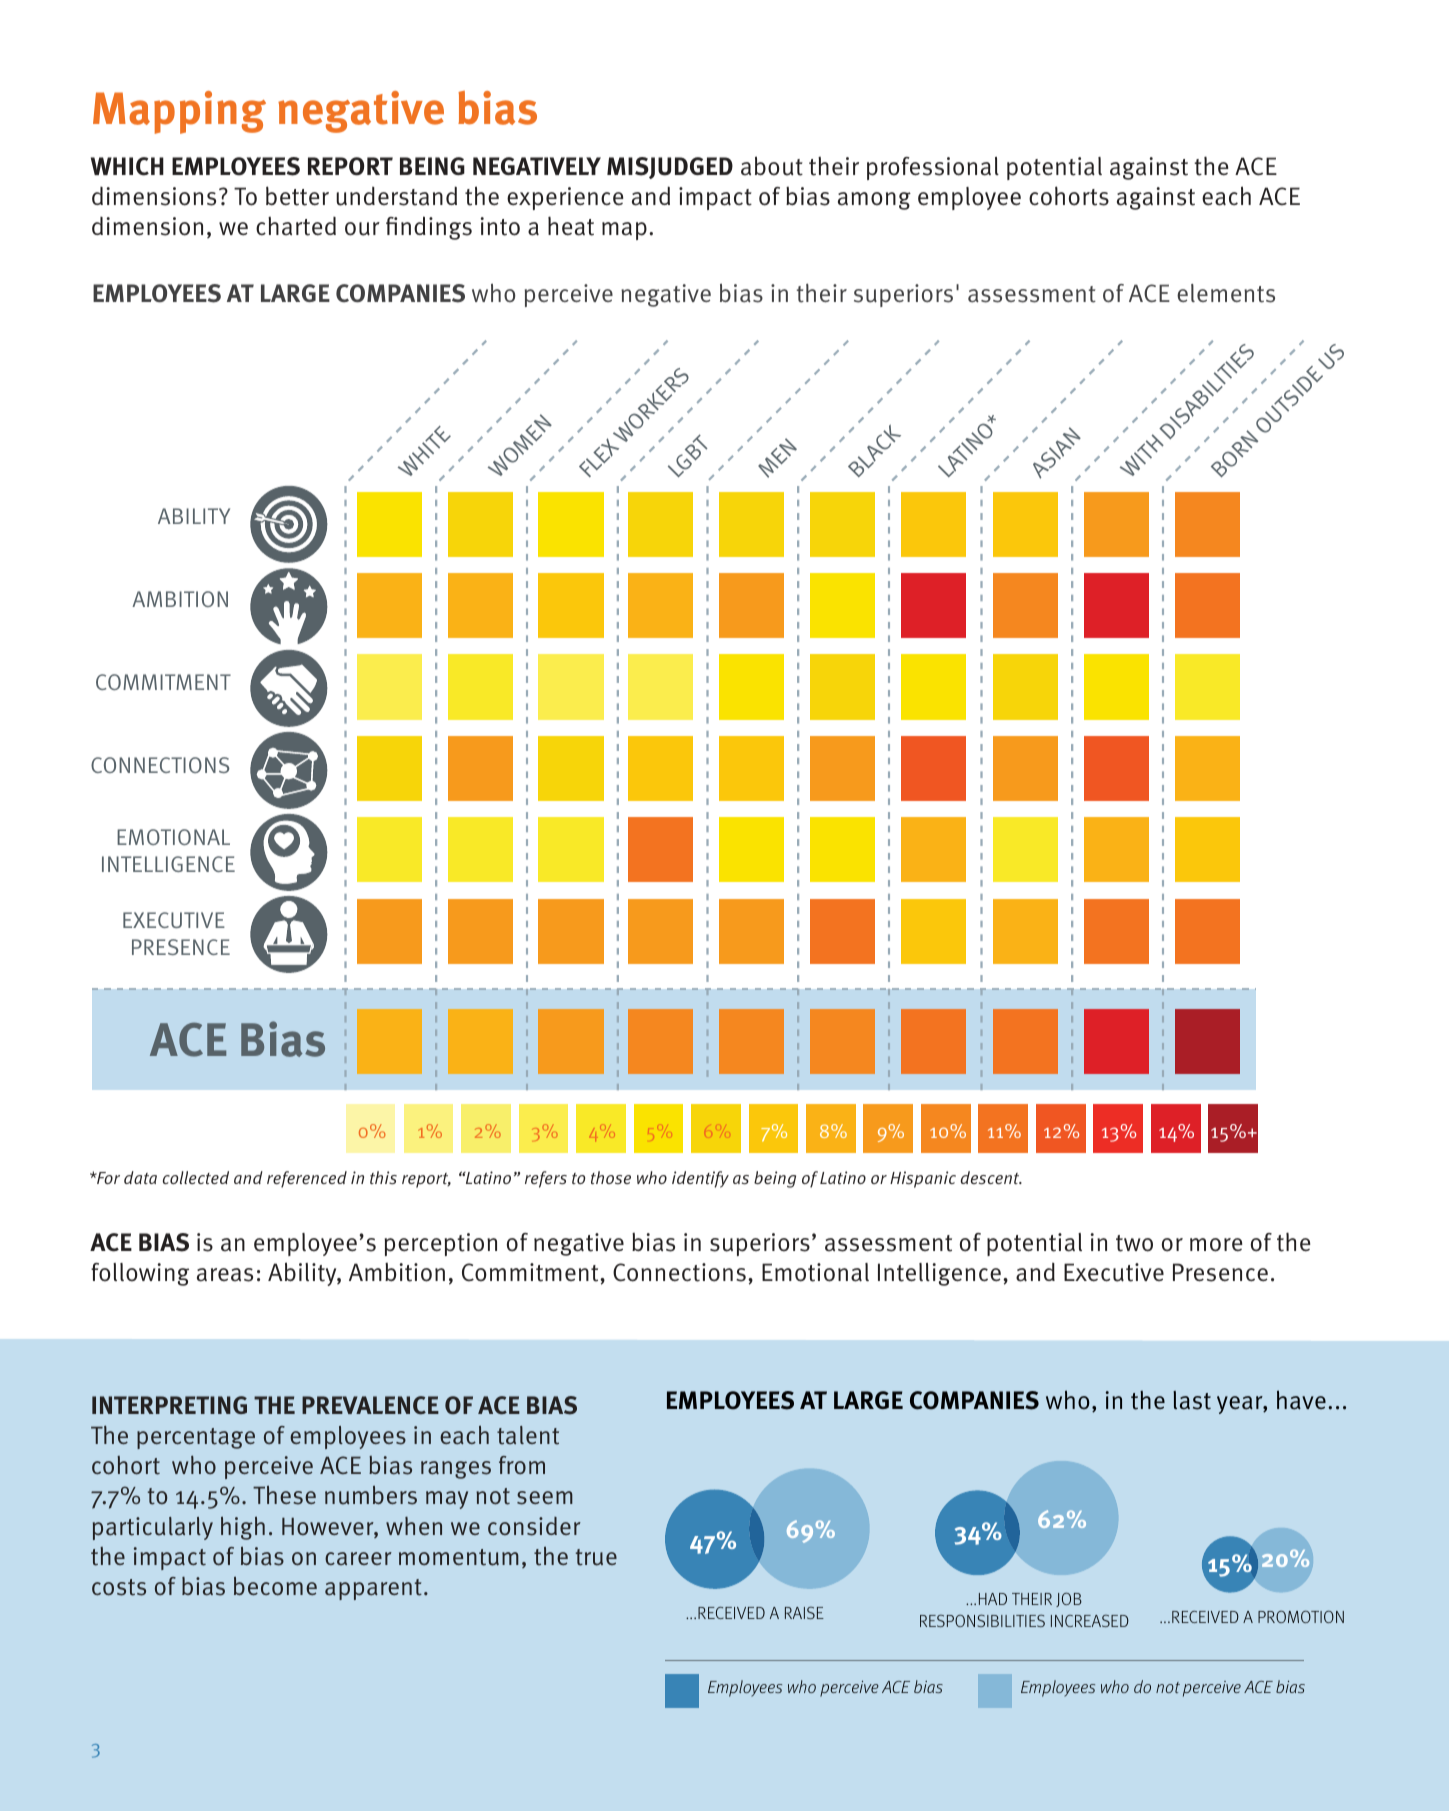 This document has width=1449, height=1811. Describe the element at coordinates (1226, 293) in the document. I see `elements` at that location.
